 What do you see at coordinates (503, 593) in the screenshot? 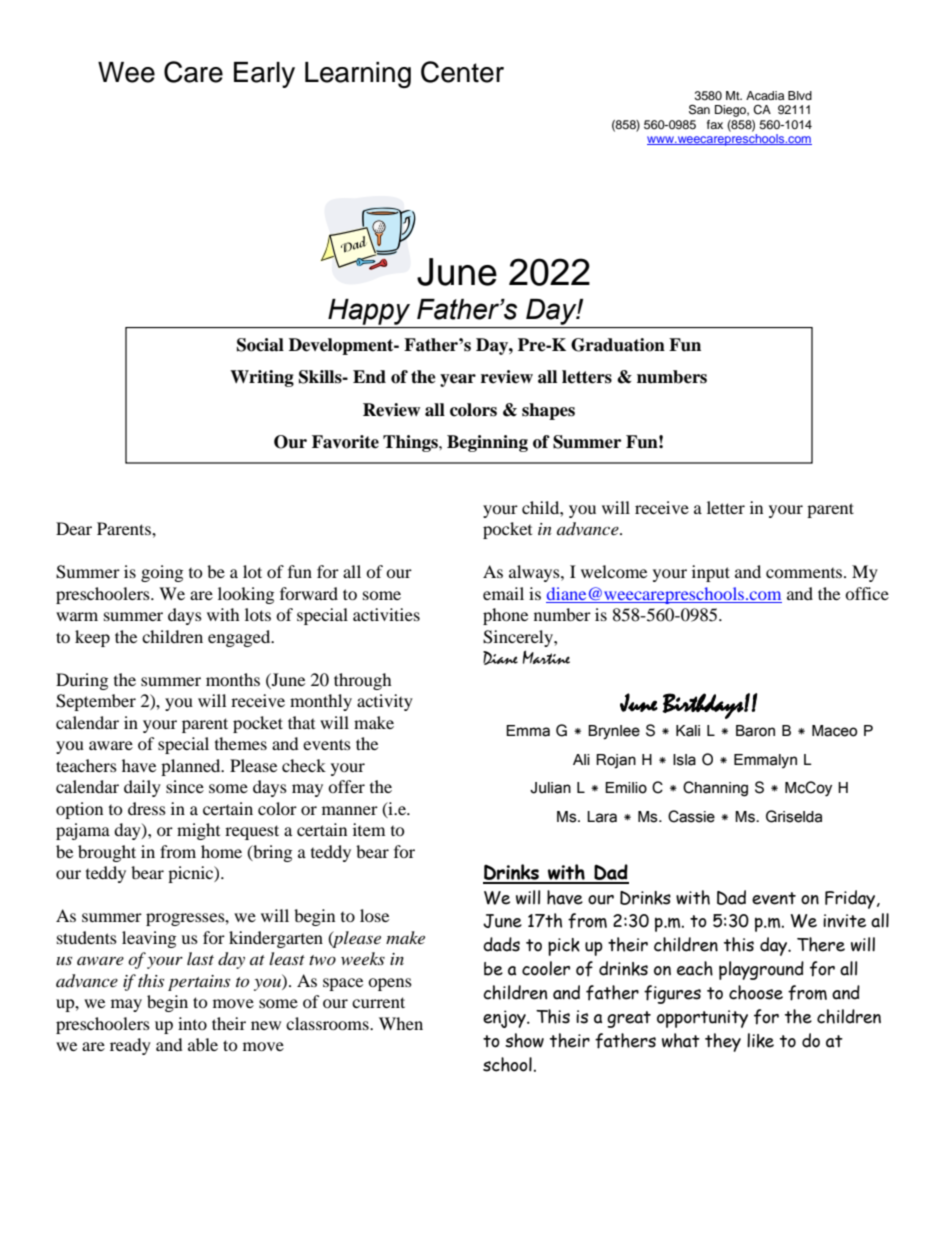
I see `email` at bounding box center [503, 593].
